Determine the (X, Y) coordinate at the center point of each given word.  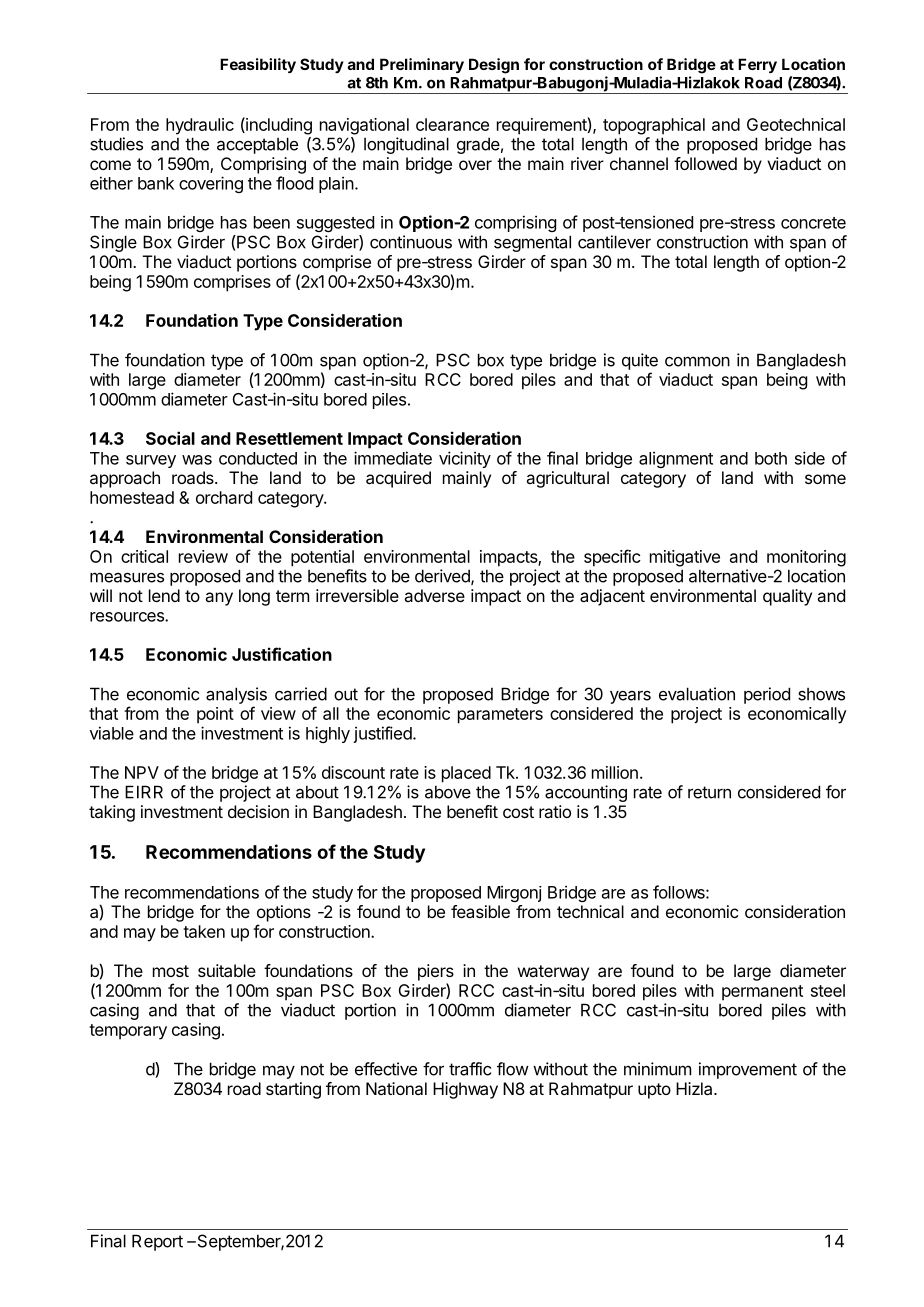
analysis (236, 695)
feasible (480, 911)
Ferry (757, 65)
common (697, 361)
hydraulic (200, 126)
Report (157, 1242)
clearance (452, 124)
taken (204, 931)
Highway (465, 1090)
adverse (434, 595)
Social (170, 438)
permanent (762, 993)
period (767, 695)
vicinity (465, 459)
